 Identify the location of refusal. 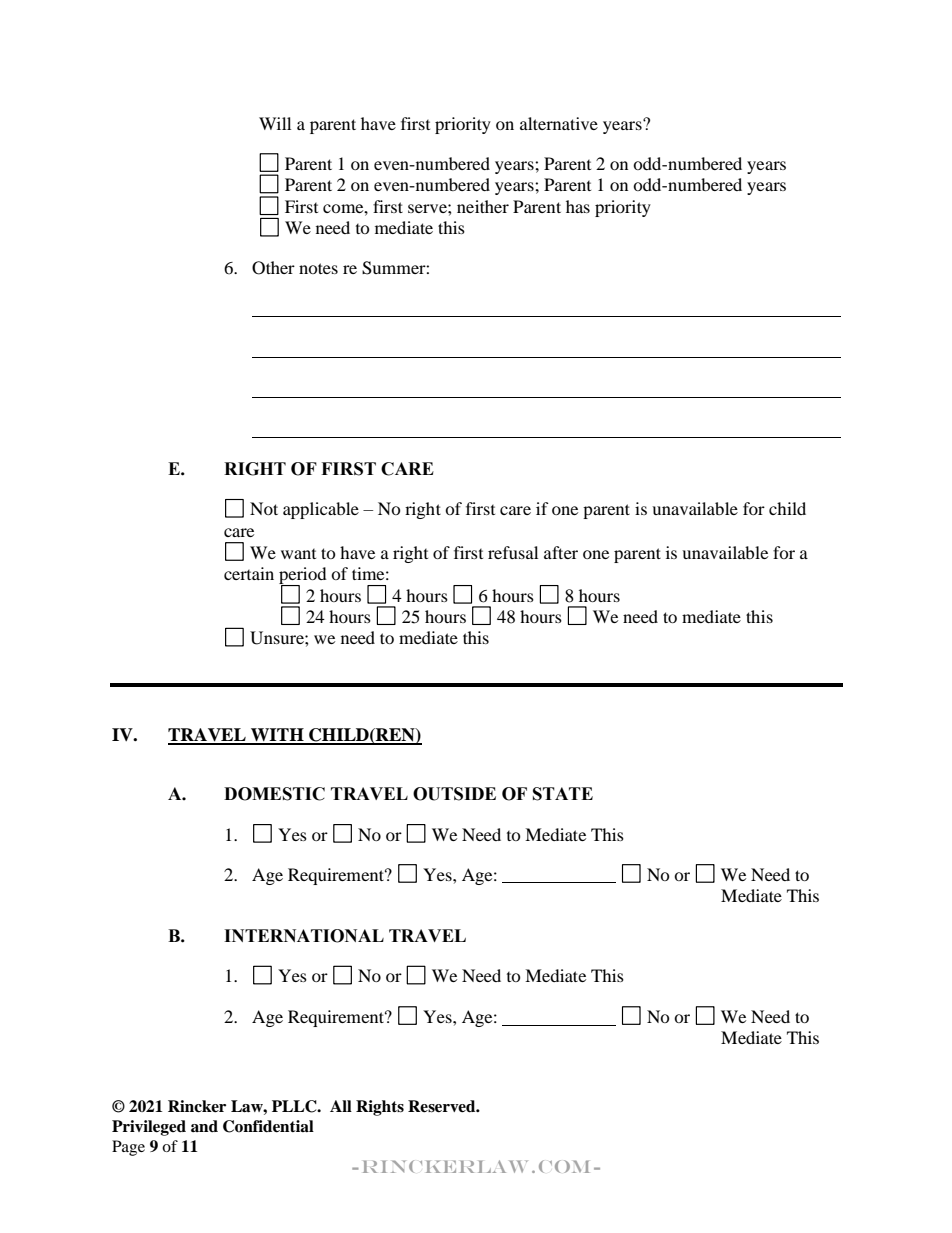
(513, 552).
